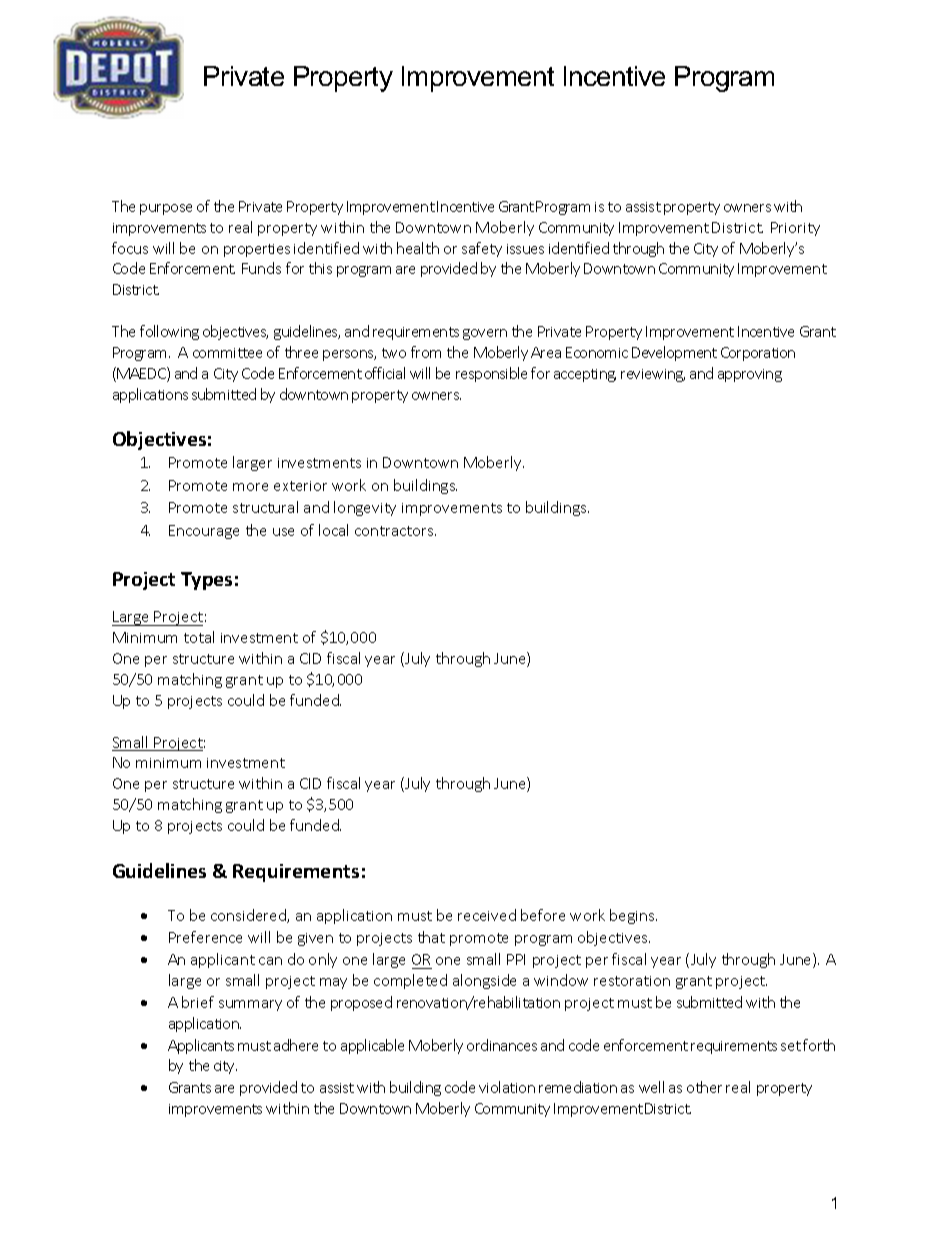 The image size is (952, 1233). I want to click on received, so click(487, 915).
